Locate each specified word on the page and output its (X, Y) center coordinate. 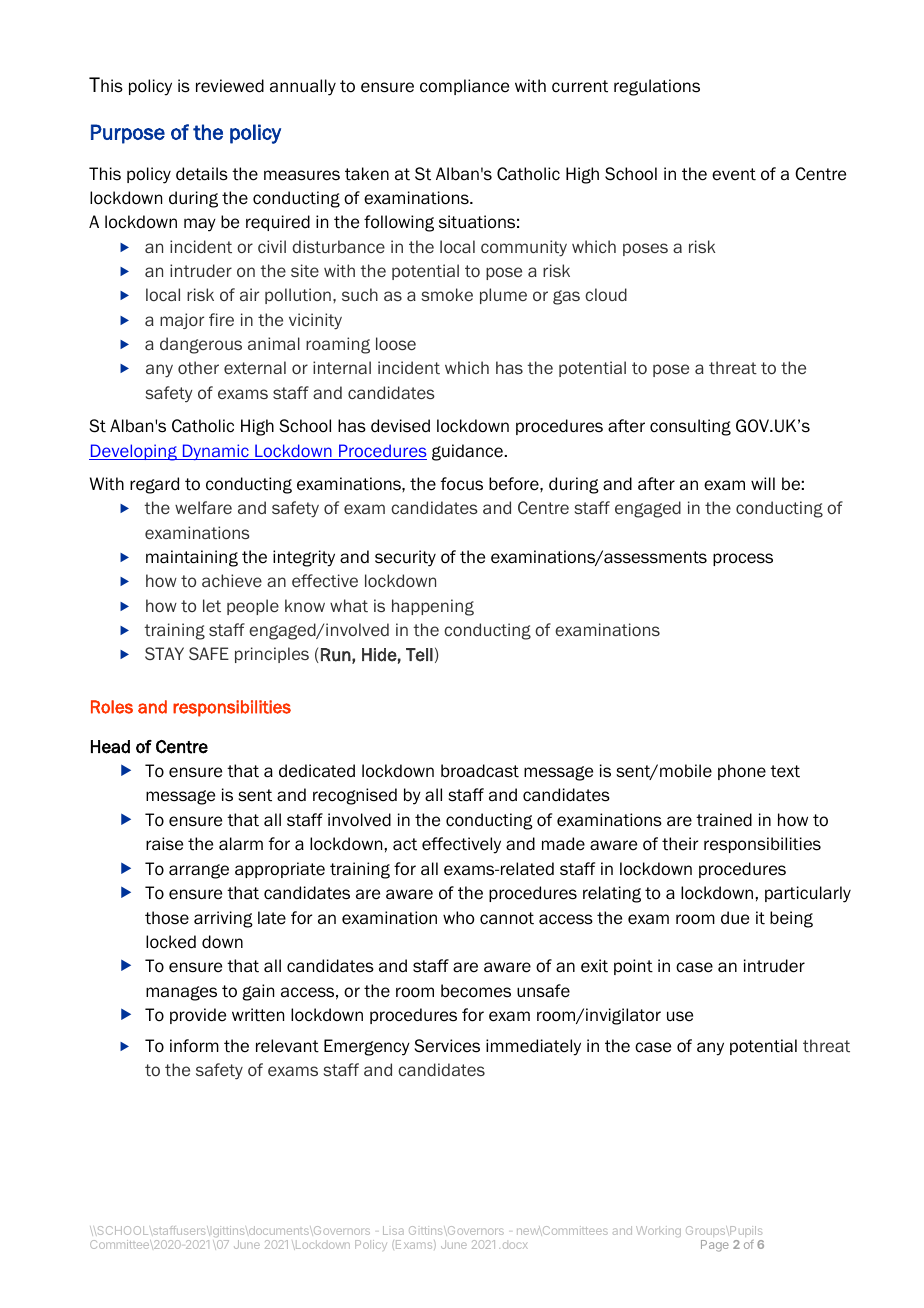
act (405, 844)
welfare (203, 507)
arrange (199, 871)
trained (724, 820)
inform (194, 1046)
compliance (464, 87)
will (763, 483)
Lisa (393, 1230)
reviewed (230, 86)
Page (715, 1246)
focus (462, 484)
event (734, 174)
